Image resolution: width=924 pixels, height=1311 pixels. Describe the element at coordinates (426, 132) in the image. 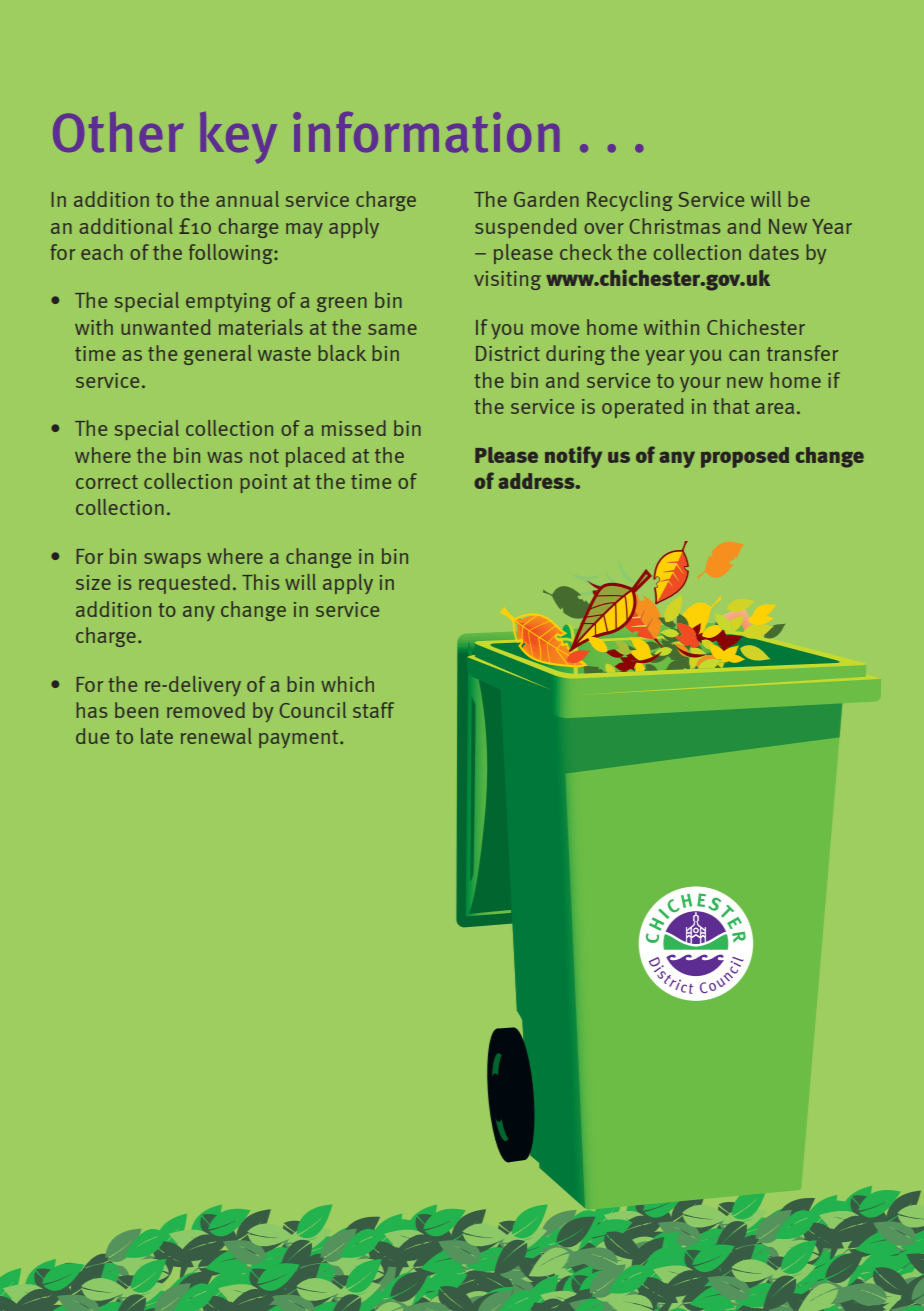

I see `information` at that location.
